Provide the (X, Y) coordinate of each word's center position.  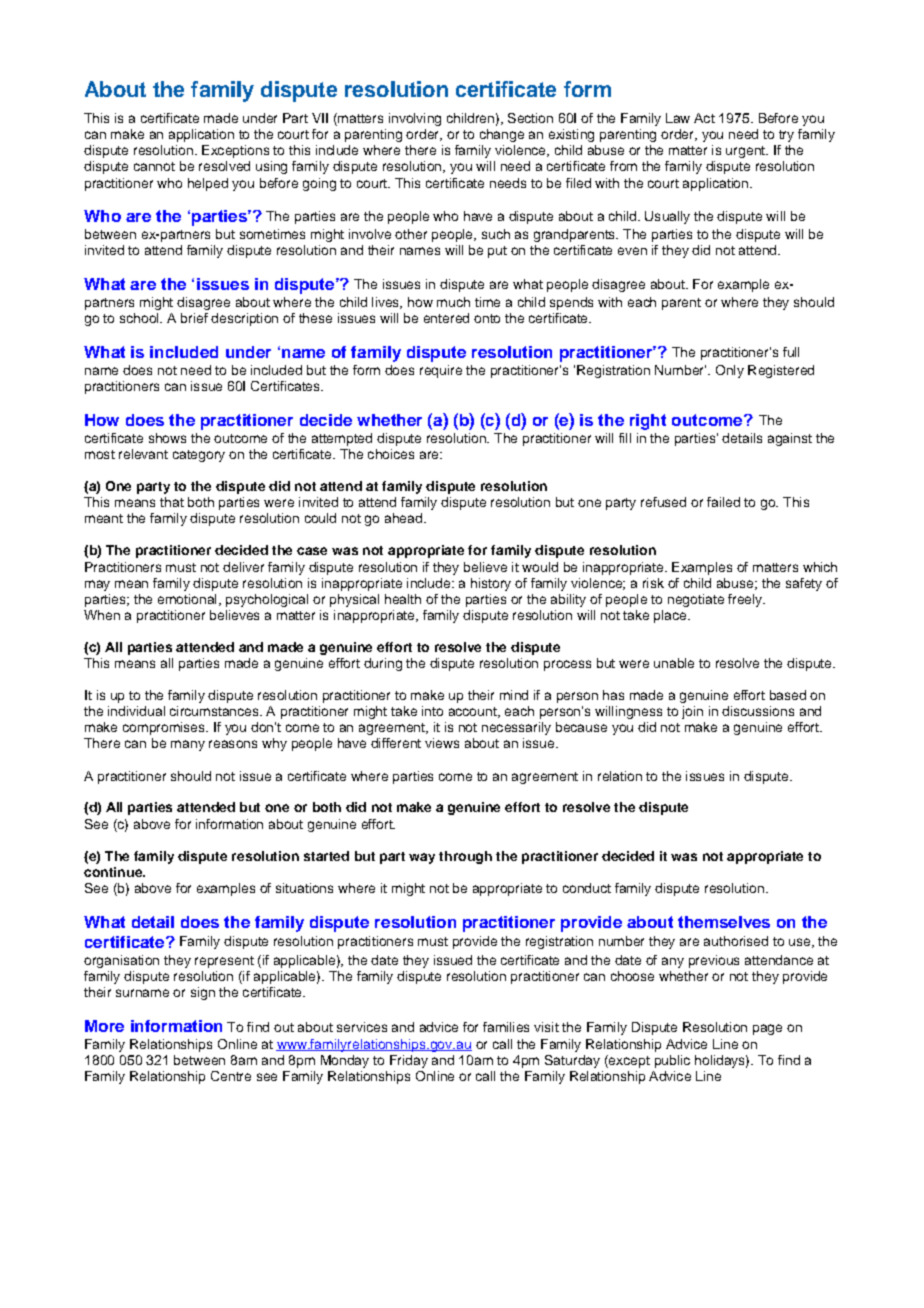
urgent (746, 152)
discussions (758, 711)
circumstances (215, 711)
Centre (231, 1076)
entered (446, 318)
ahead (403, 518)
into (432, 711)
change (502, 135)
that (172, 502)
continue (114, 872)
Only (730, 371)
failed (723, 502)
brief (194, 318)
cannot (154, 166)
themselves (724, 922)
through (465, 857)
